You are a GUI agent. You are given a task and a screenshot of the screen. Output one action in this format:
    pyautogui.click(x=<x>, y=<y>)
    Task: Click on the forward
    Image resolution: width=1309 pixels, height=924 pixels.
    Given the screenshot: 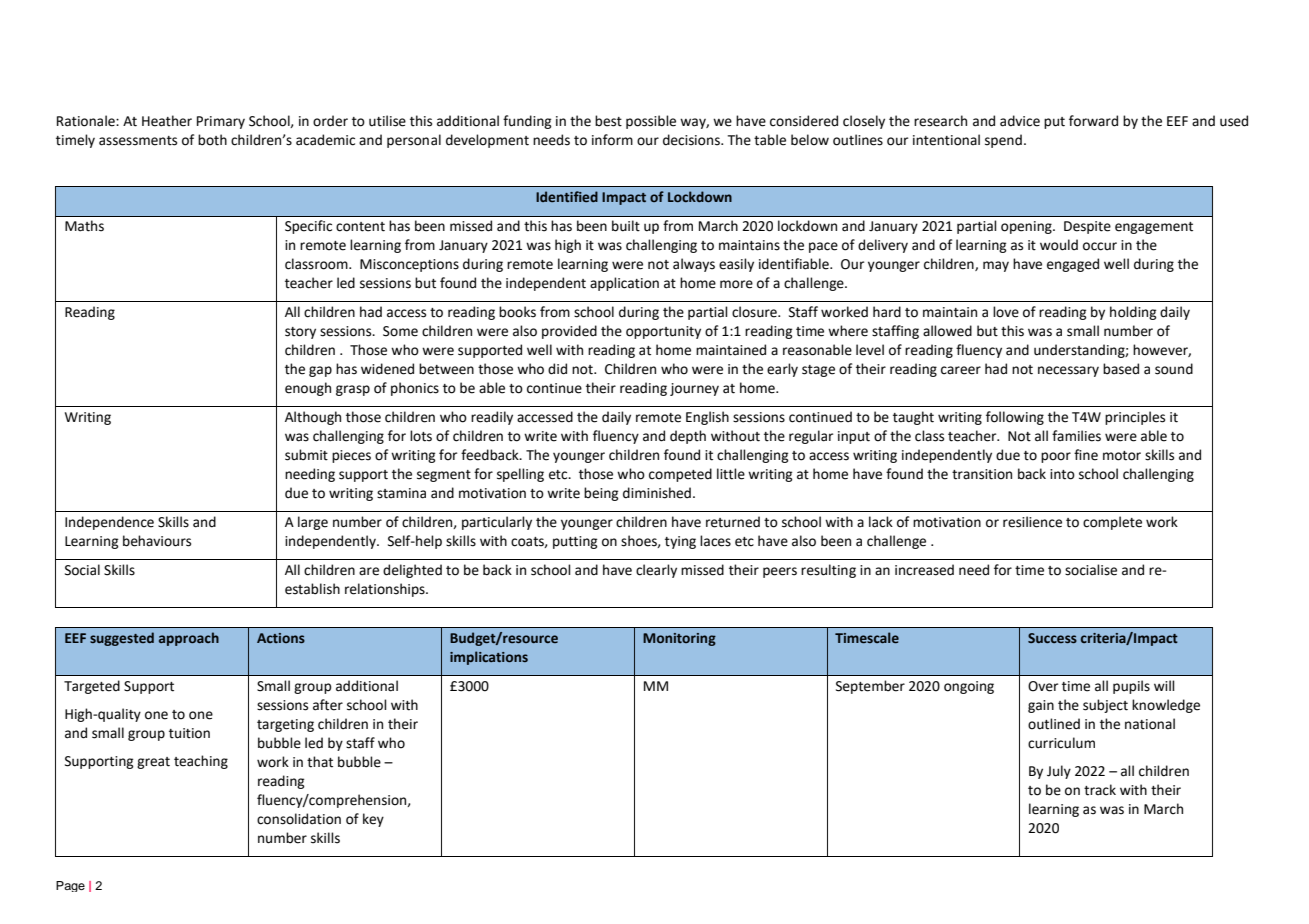 What is the action you would take?
    pyautogui.click(x=1093, y=121)
